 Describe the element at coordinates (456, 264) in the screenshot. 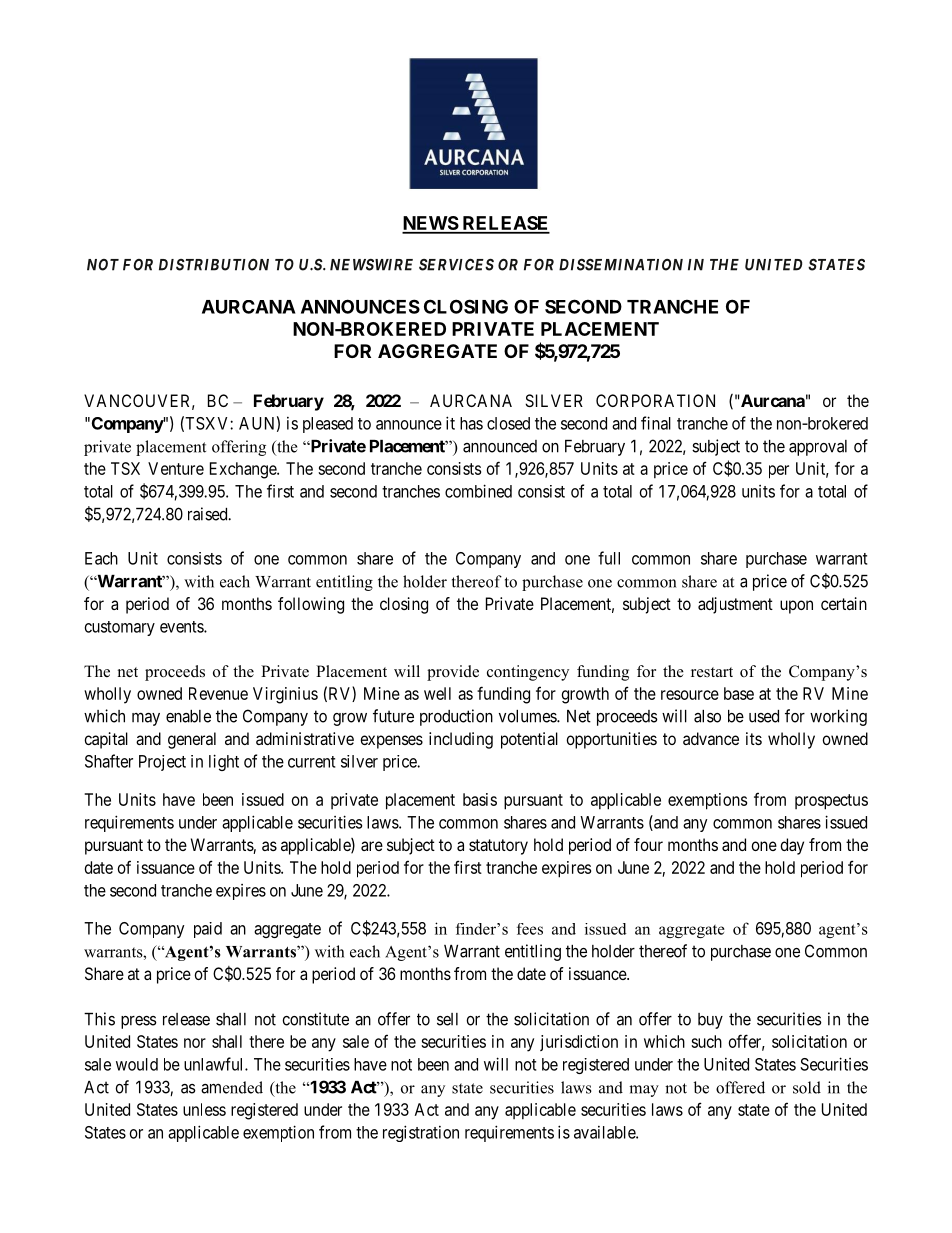

I see `SERVICES` at that location.
